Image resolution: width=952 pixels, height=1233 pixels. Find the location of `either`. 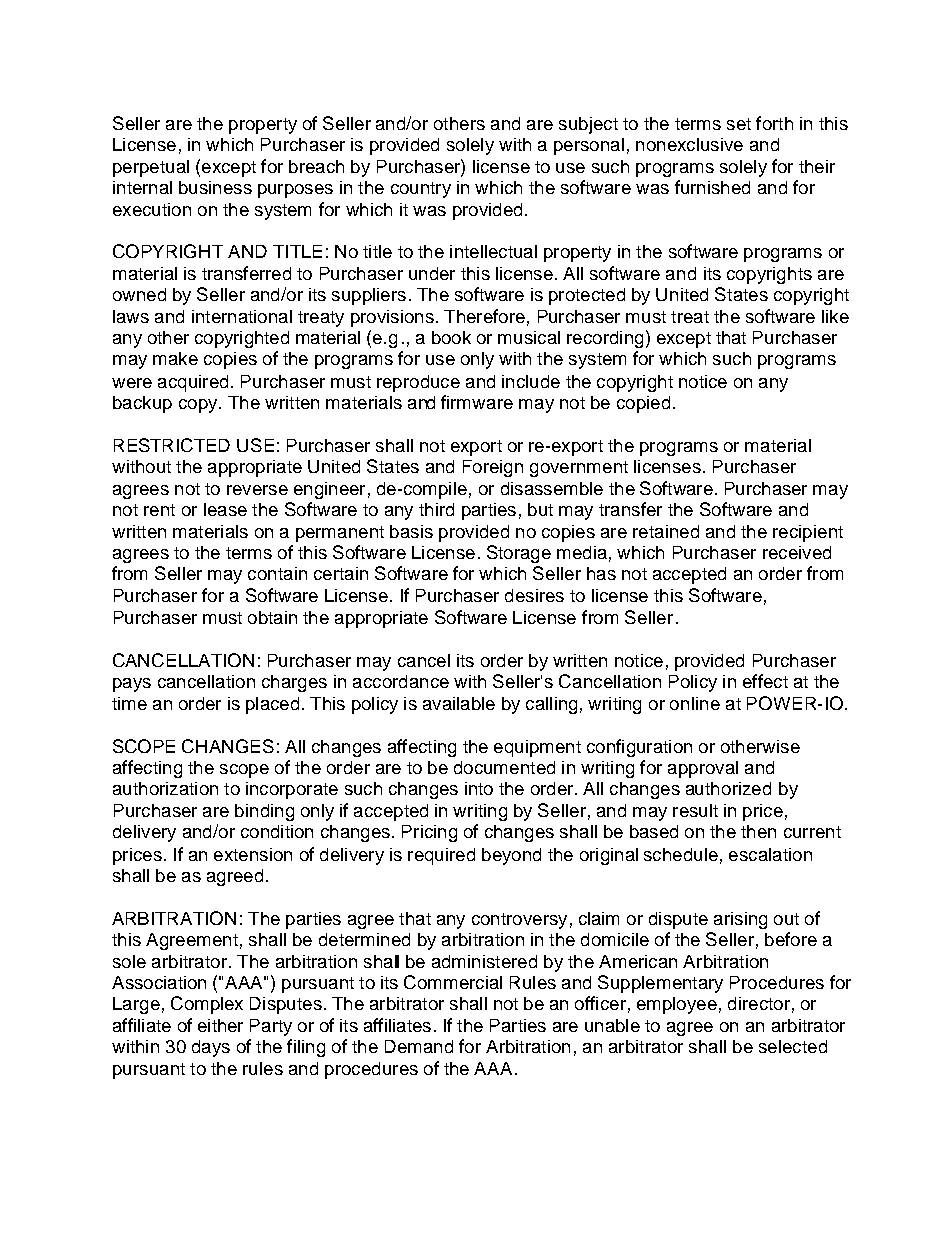

either is located at coordinates (220, 1025).
